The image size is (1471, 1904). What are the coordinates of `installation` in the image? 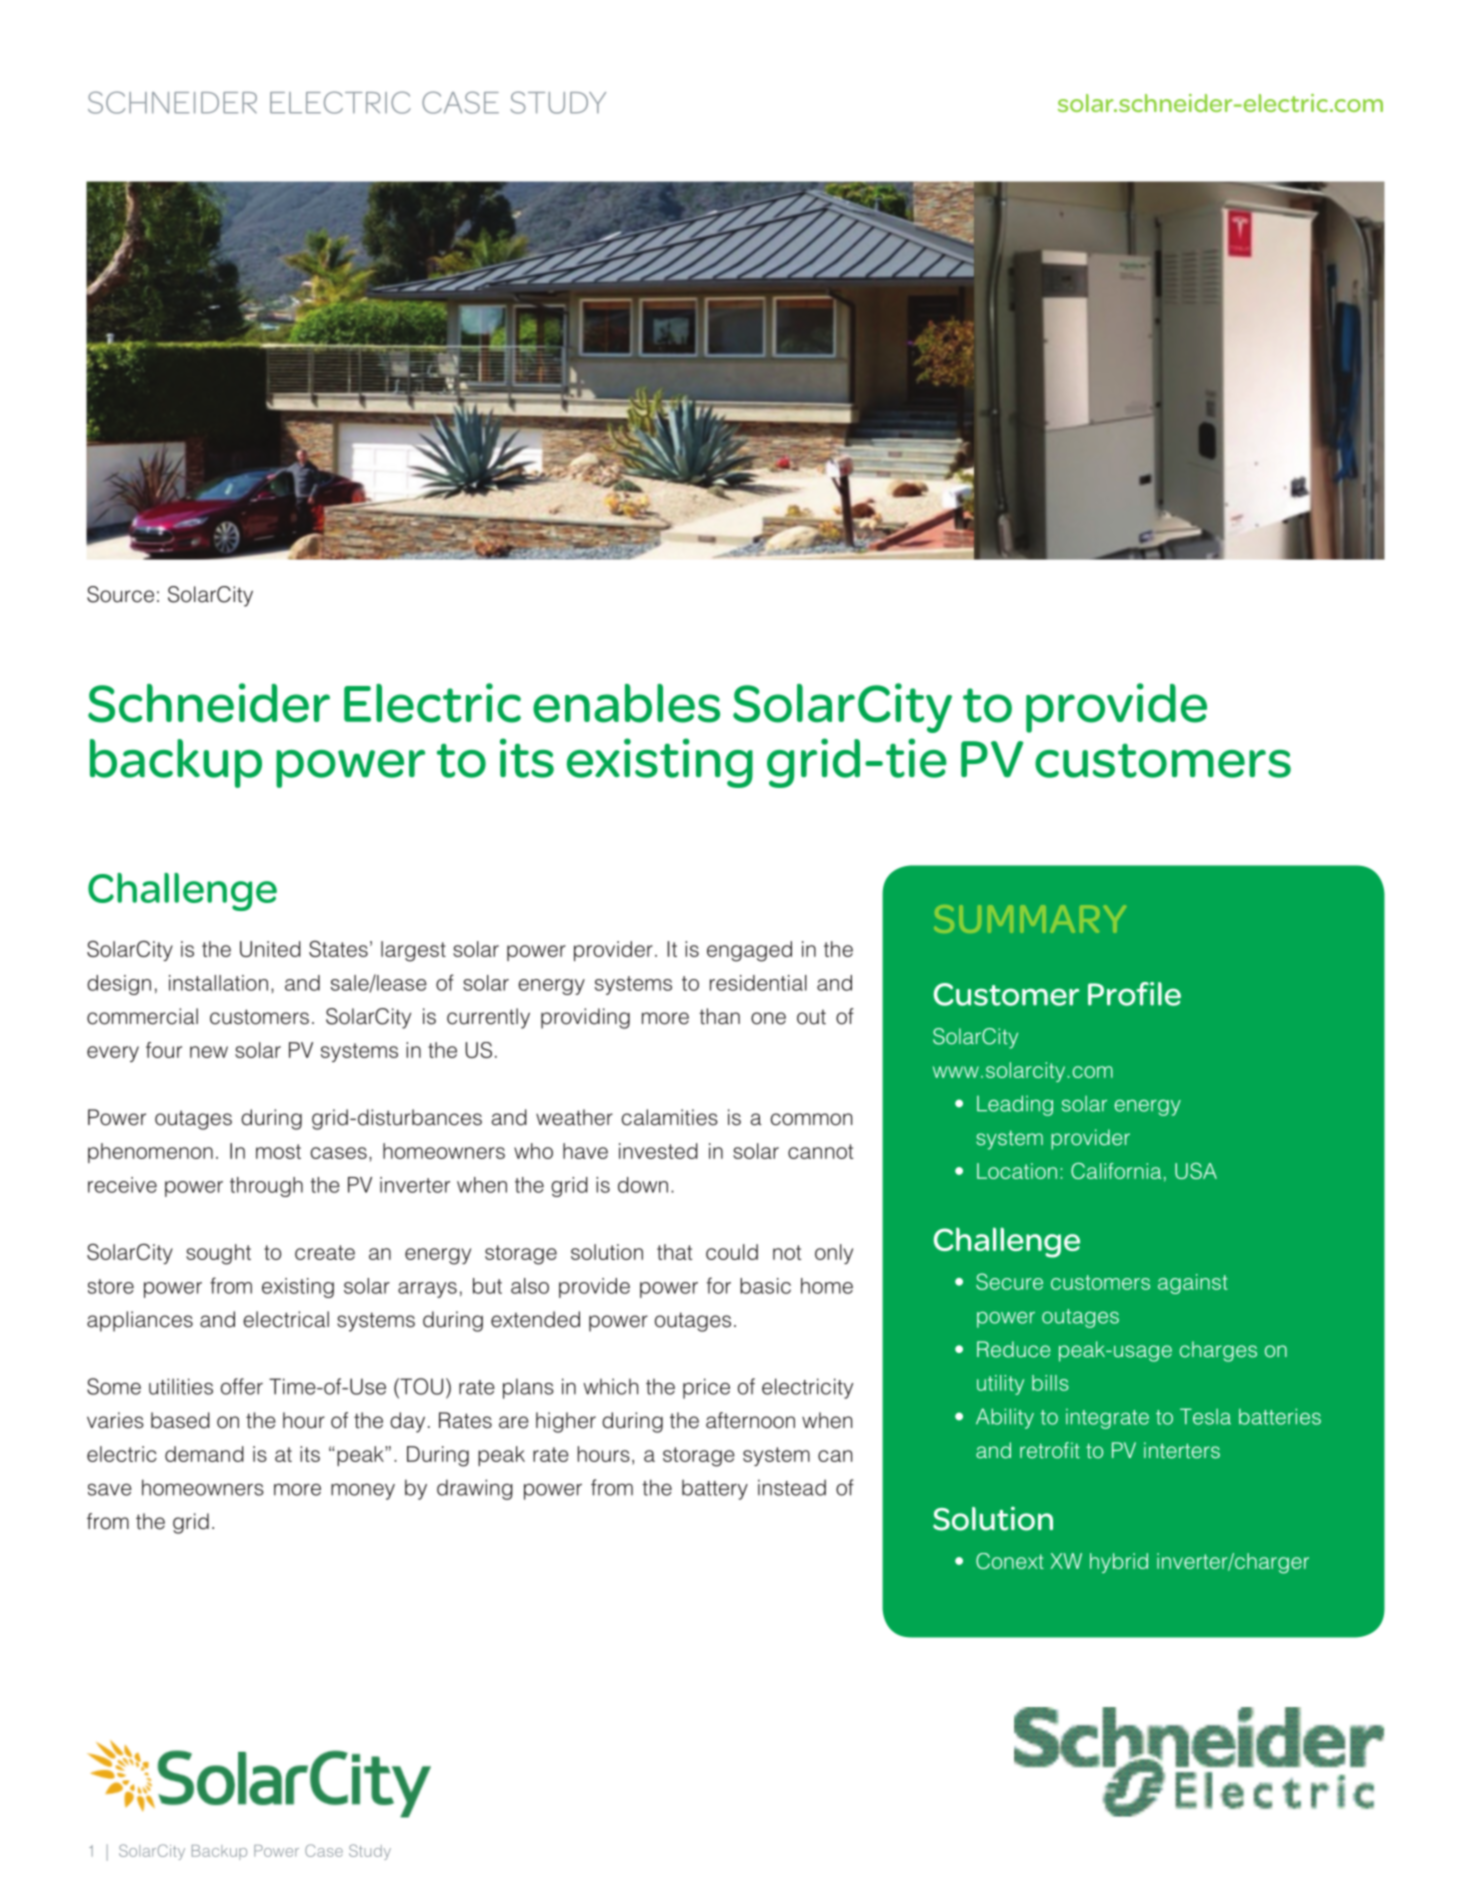 It's located at (218, 983).
